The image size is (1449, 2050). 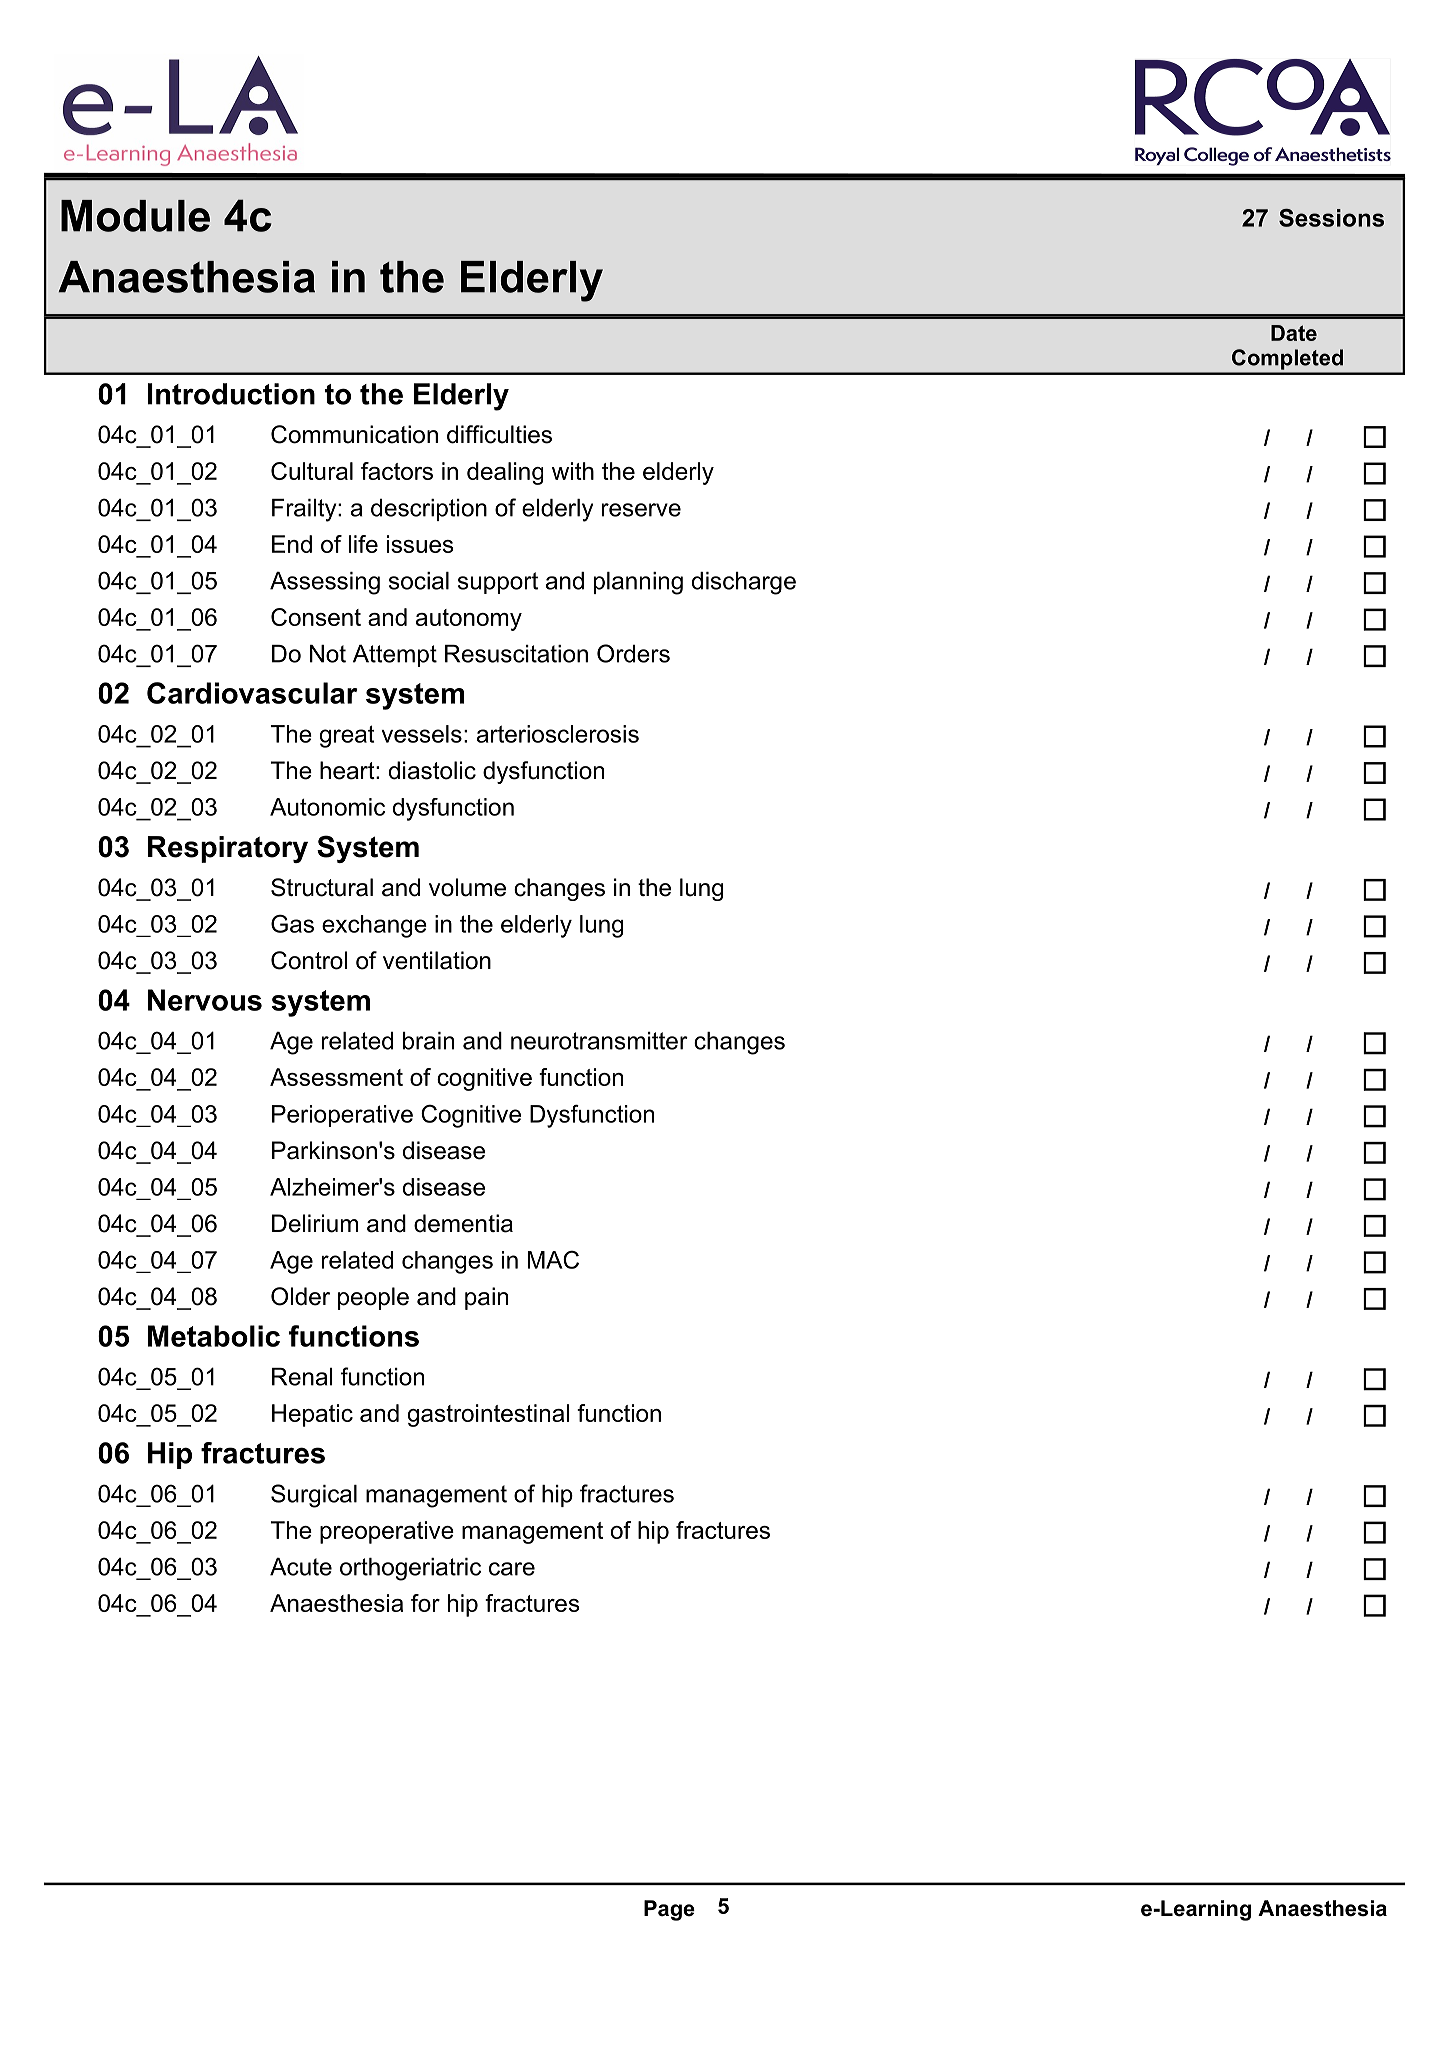 I want to click on arteriosclerosis, so click(x=558, y=734).
